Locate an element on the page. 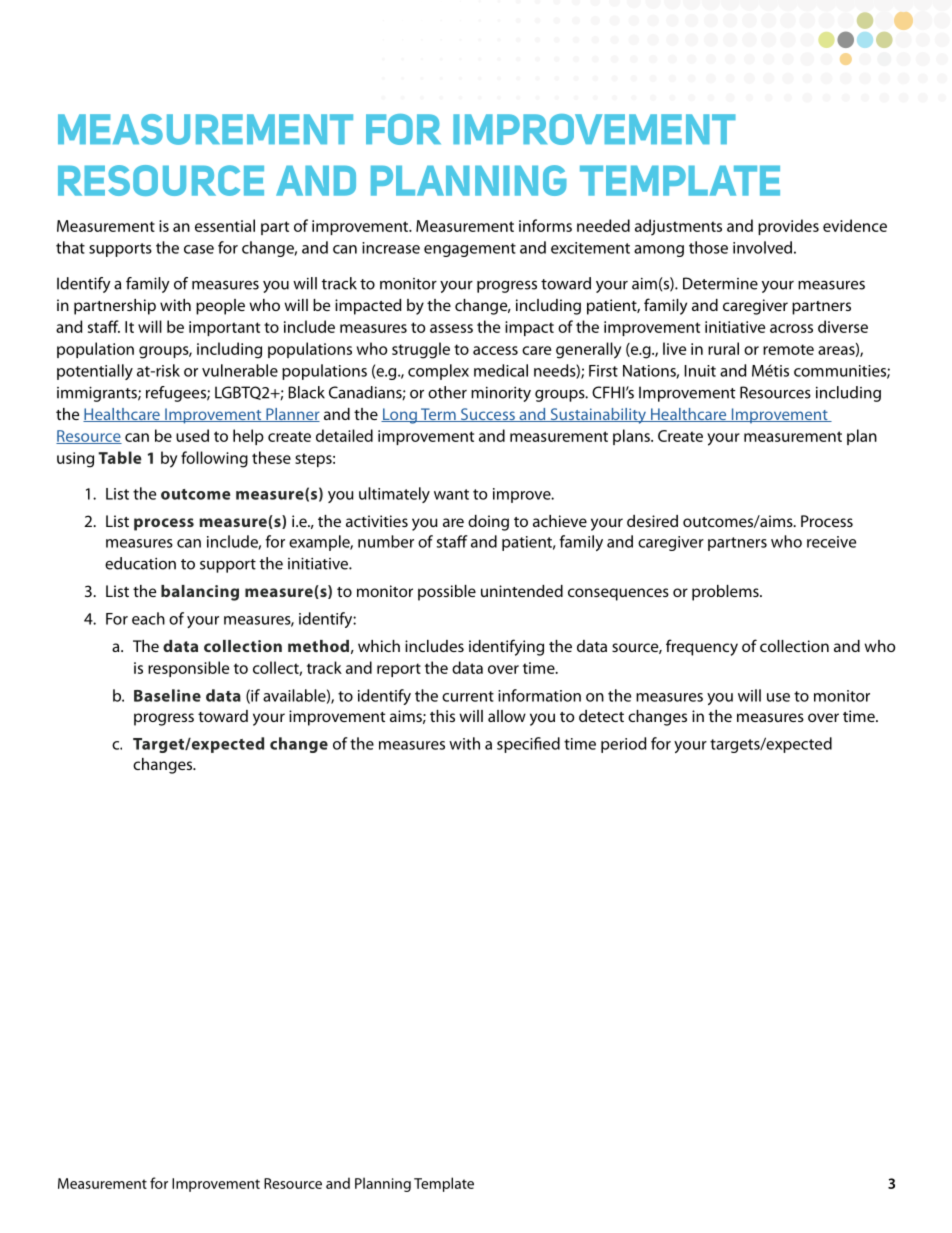 Image resolution: width=952 pixels, height=1233 pixels. engagement is located at coordinates (470, 250).
